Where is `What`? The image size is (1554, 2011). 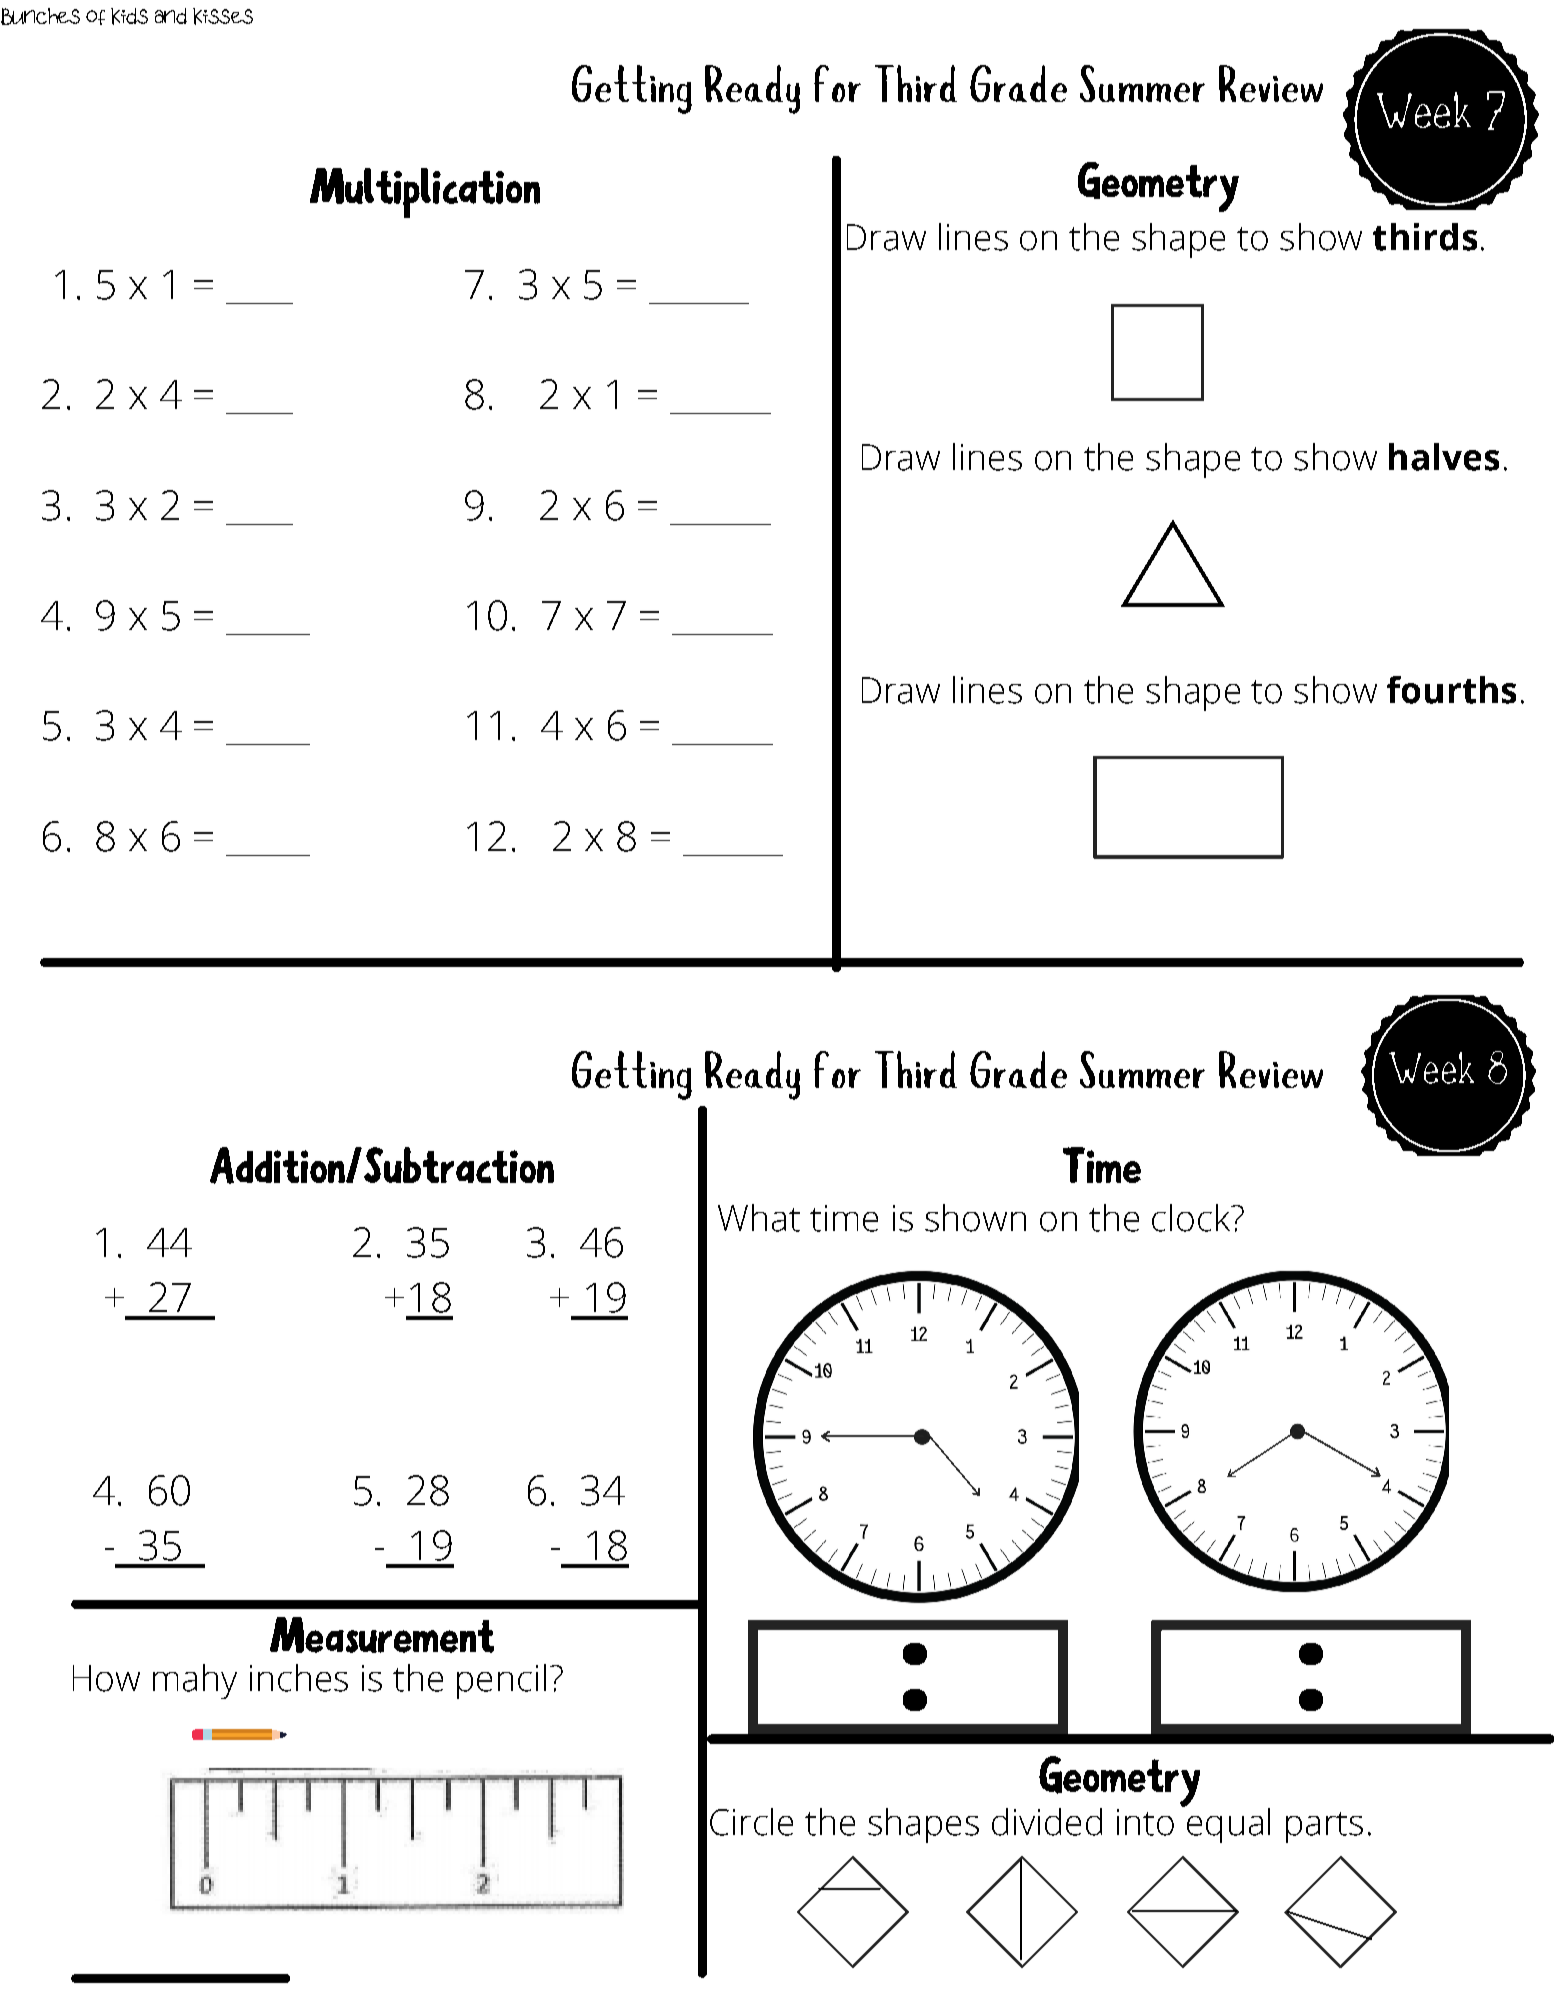
What is located at coordinates (759, 1218).
